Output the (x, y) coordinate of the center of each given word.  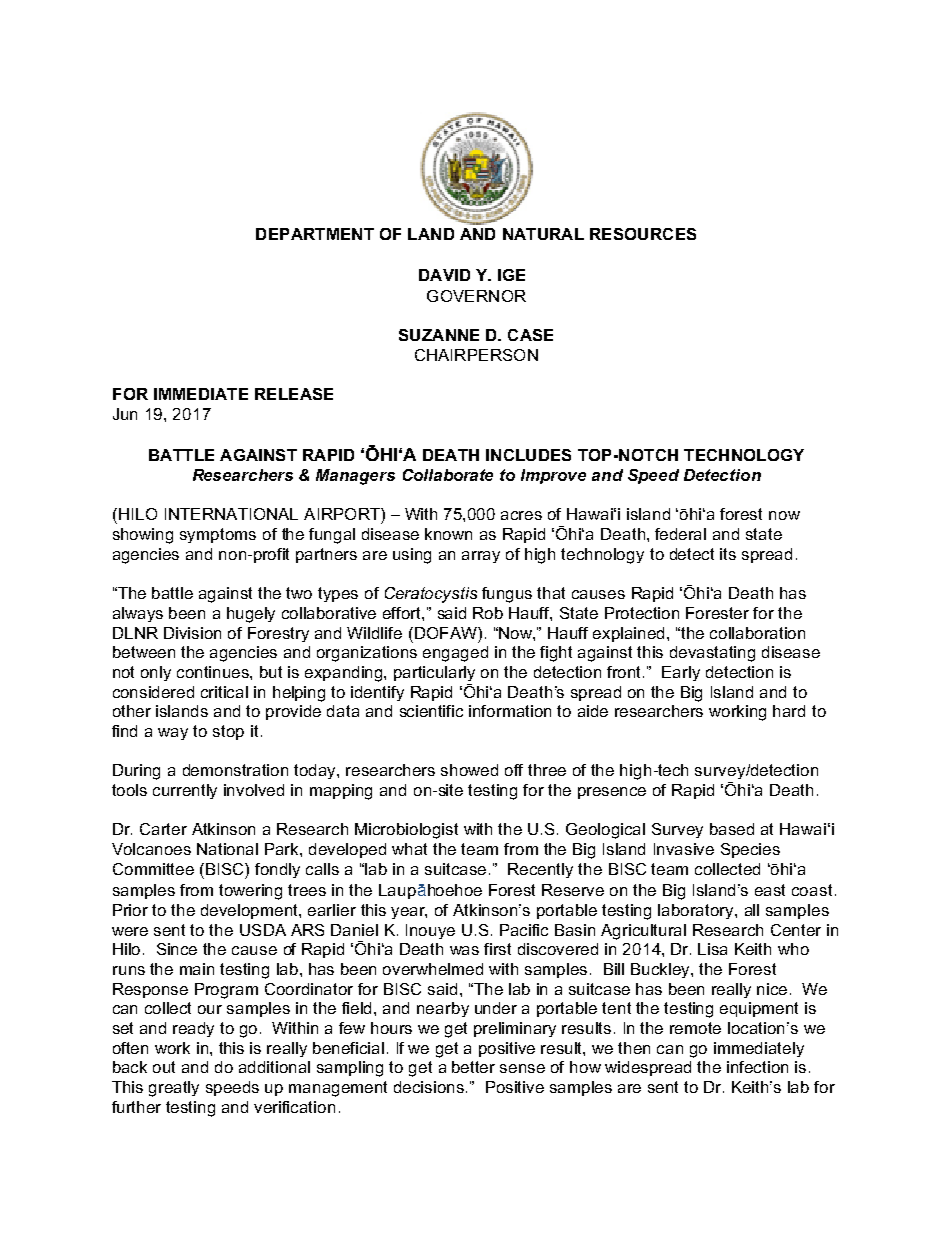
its (728, 554)
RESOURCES (643, 234)
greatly (174, 1089)
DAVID (444, 275)
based (732, 829)
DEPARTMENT (315, 234)
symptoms (218, 535)
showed (469, 770)
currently (185, 791)
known (448, 534)
